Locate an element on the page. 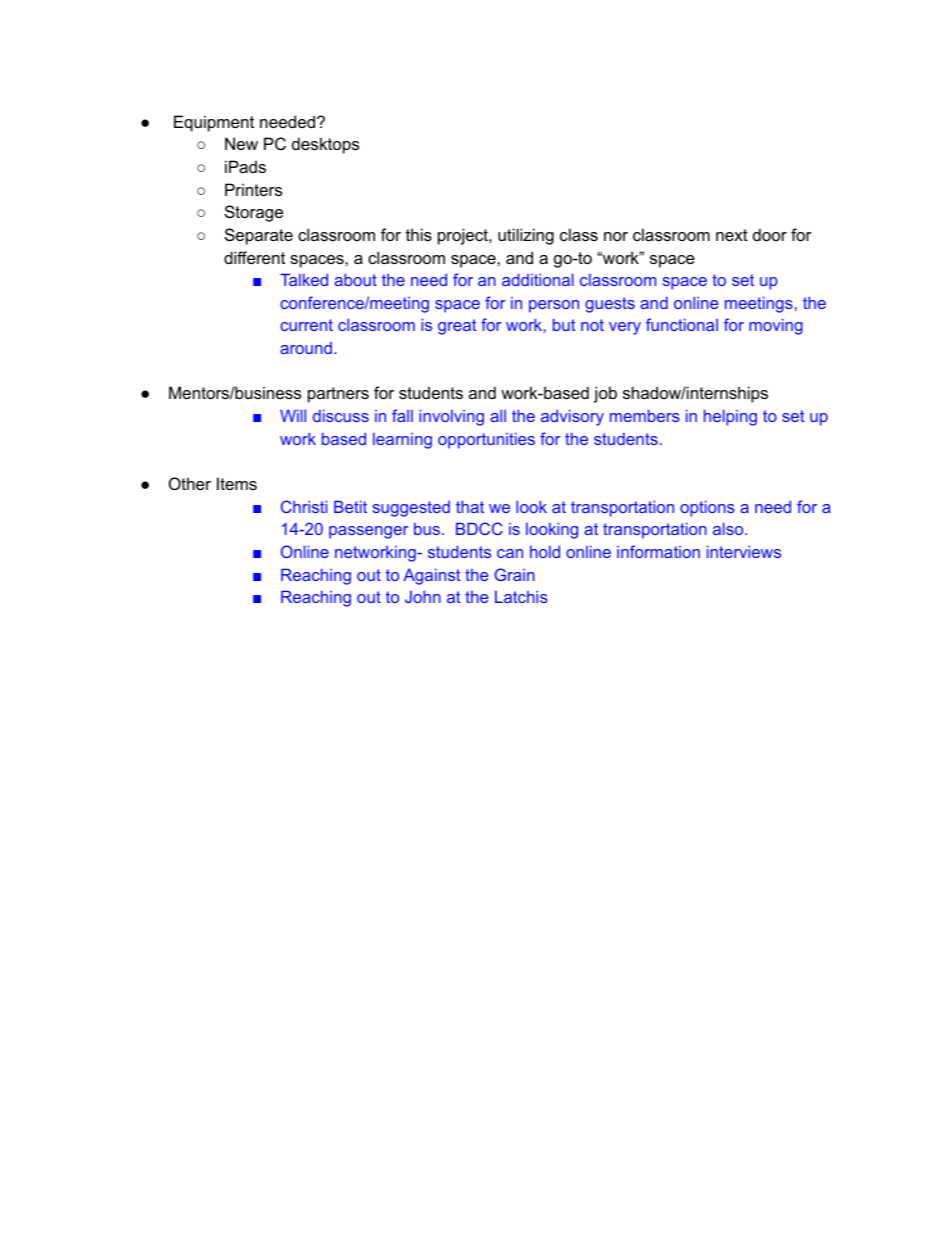 This image has width=952, height=1233. door is located at coordinates (770, 234).
